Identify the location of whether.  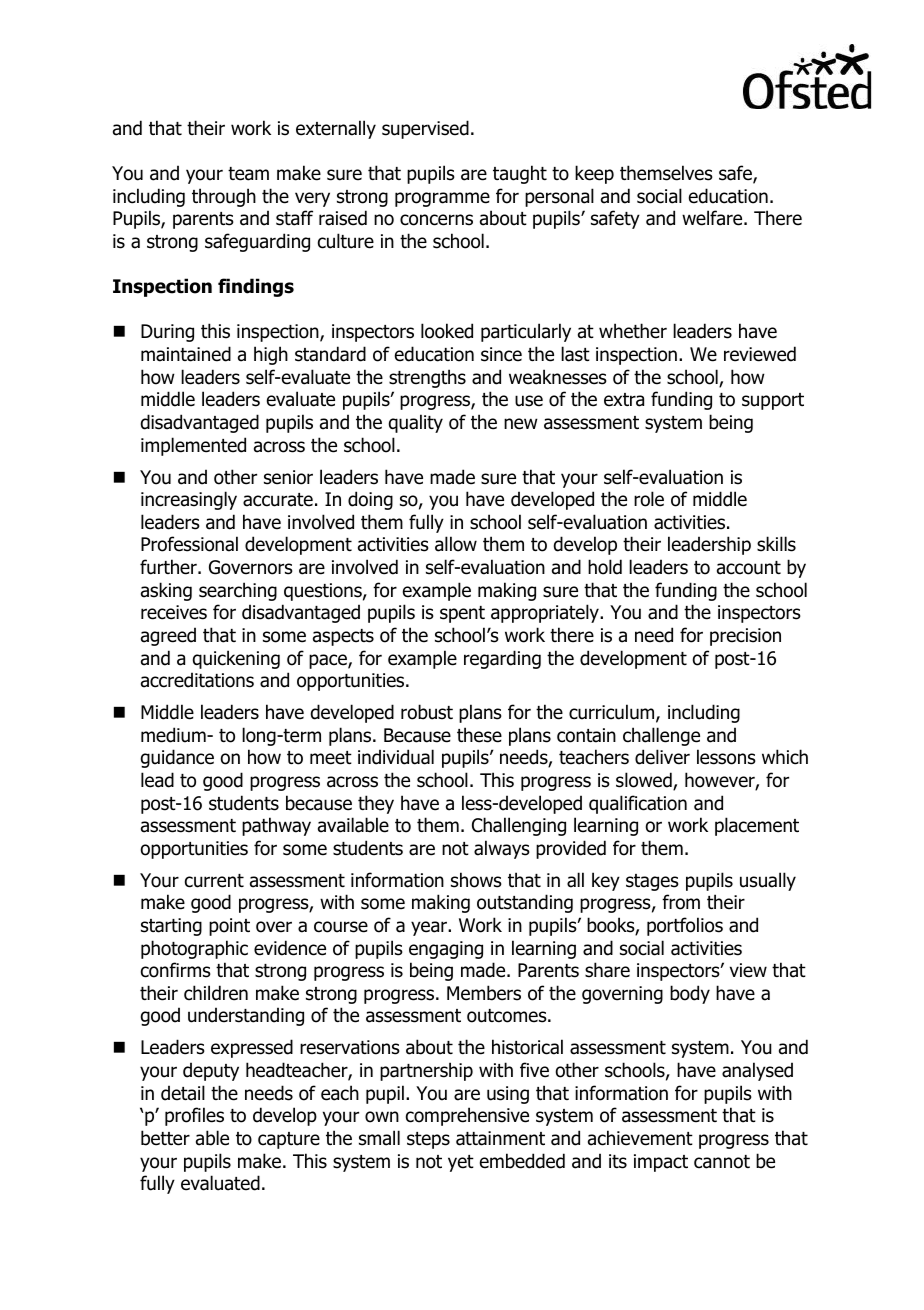
(633, 331).
